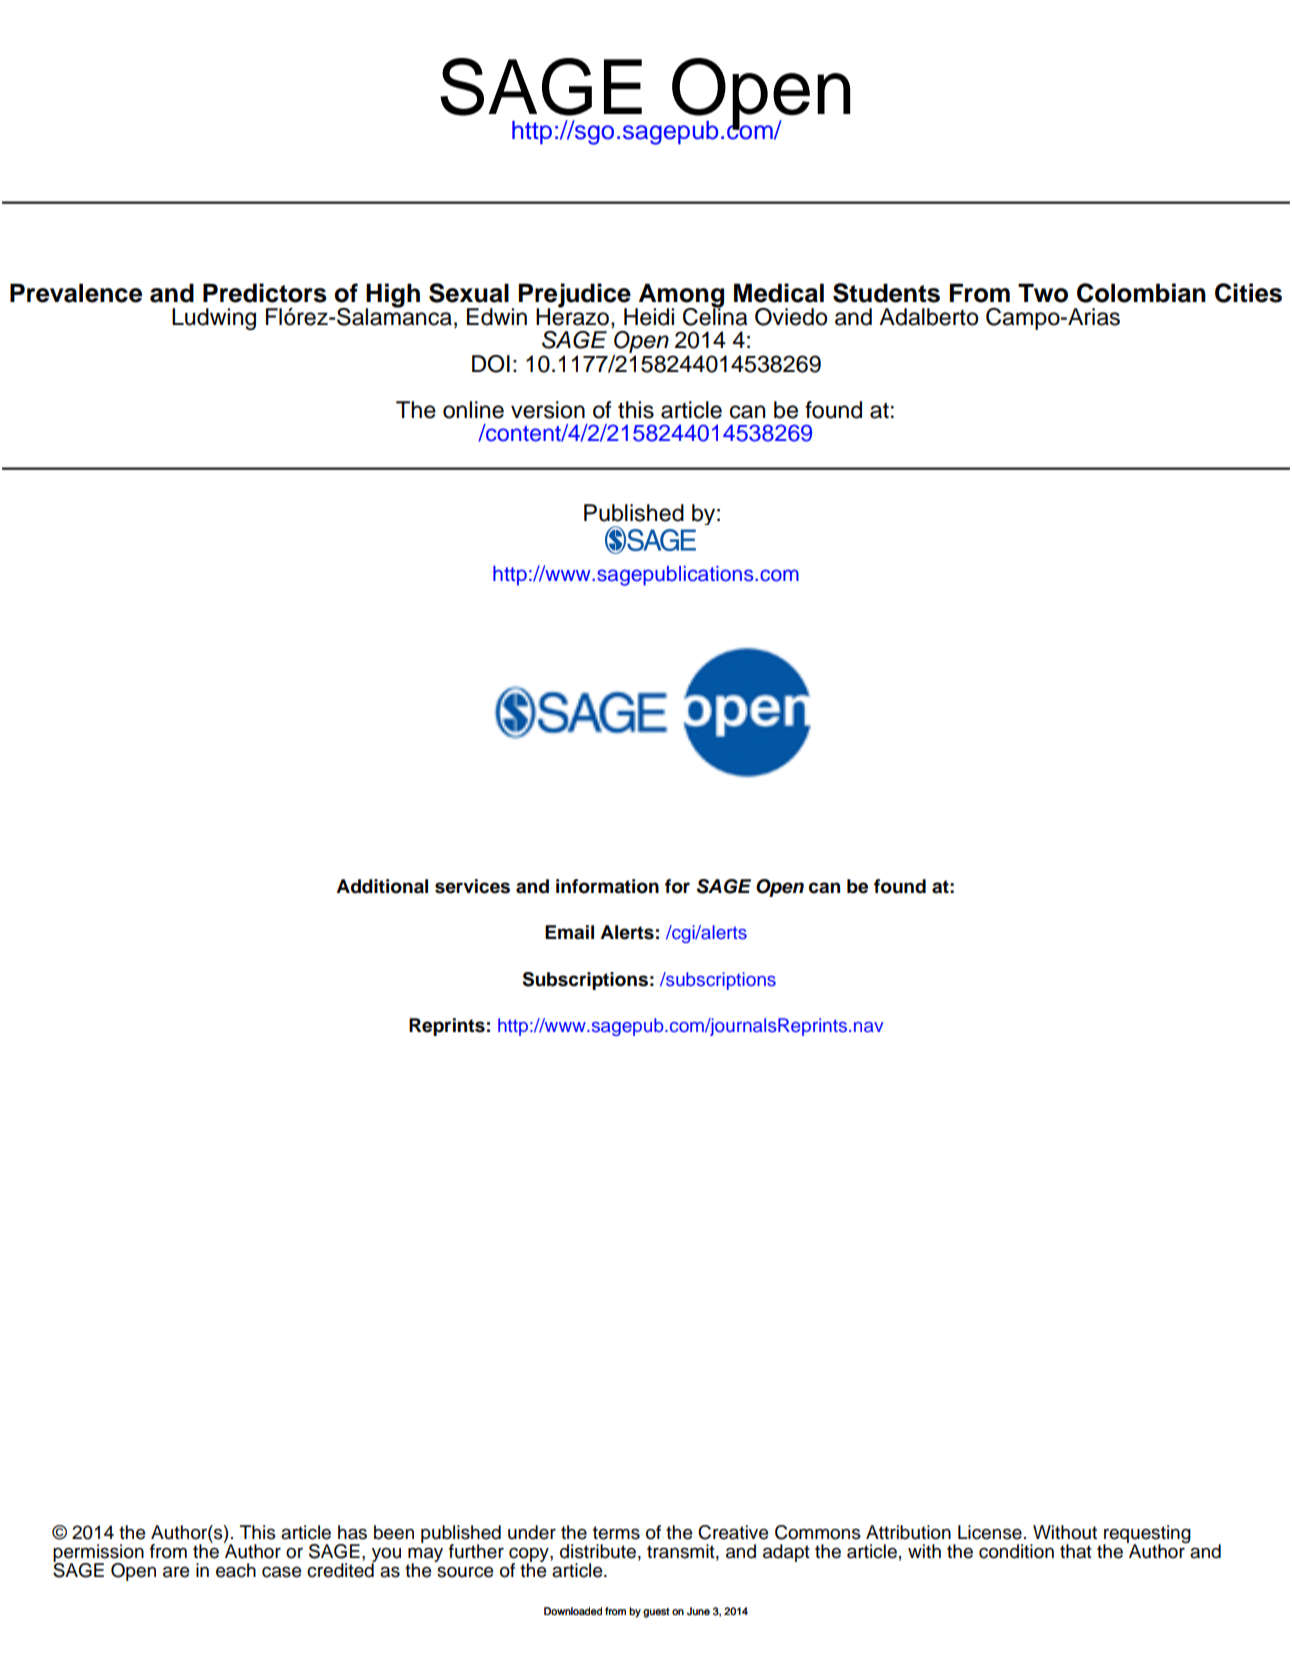 The image size is (1292, 1672). I want to click on information, so click(607, 886).
